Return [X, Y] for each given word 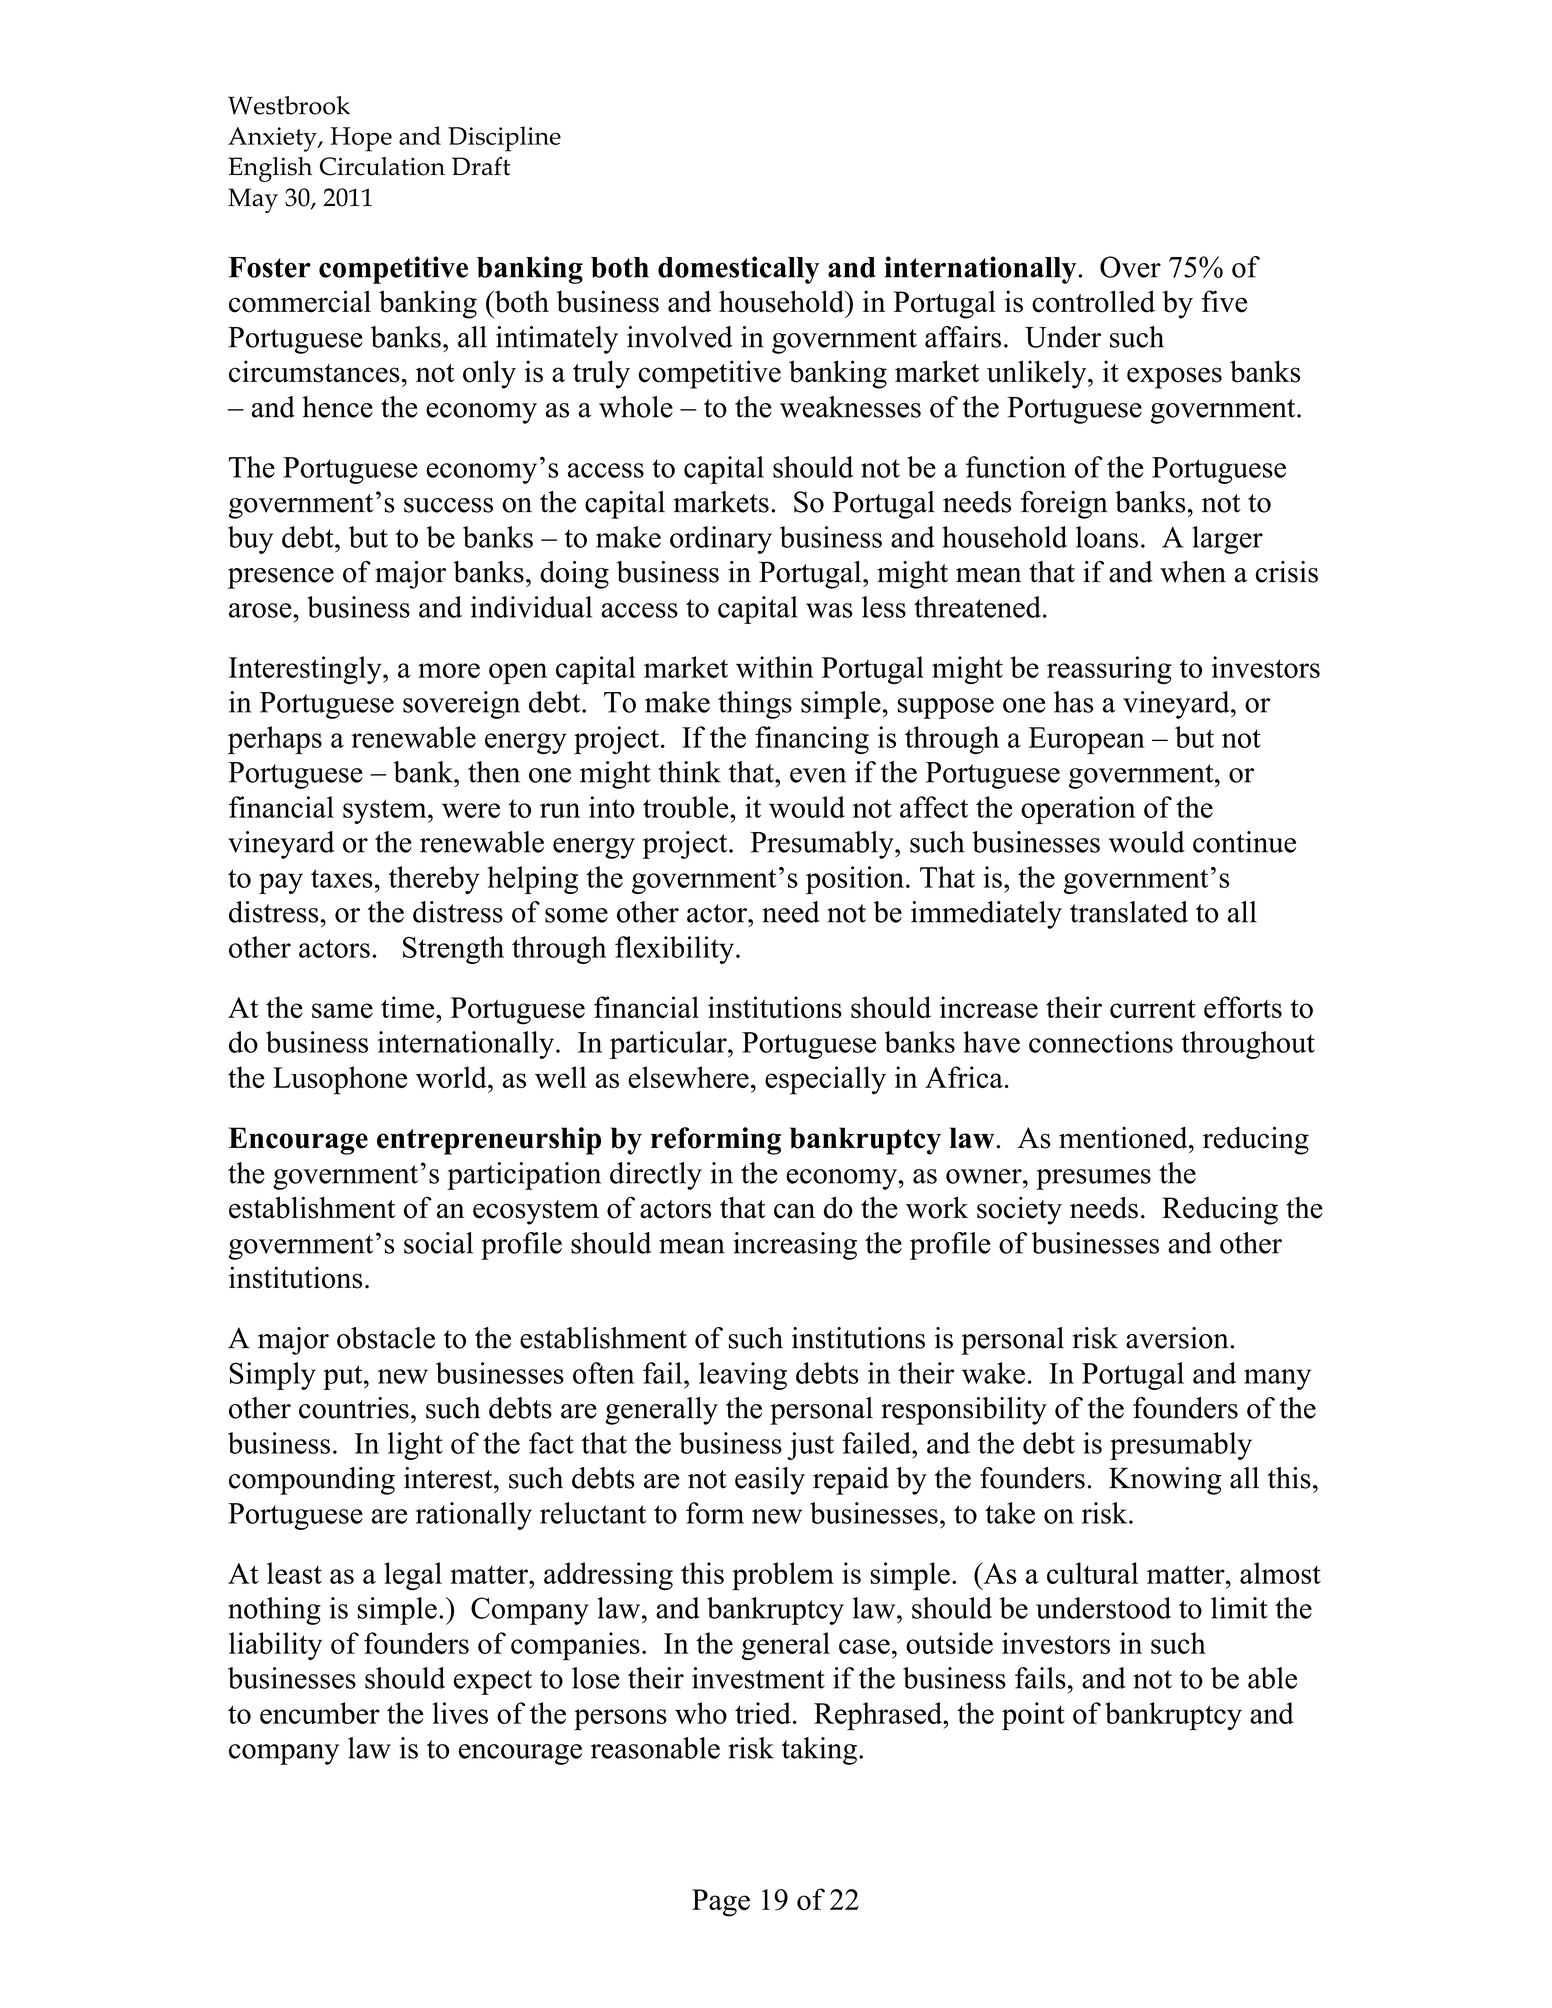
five [1224, 301]
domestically [738, 270]
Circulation [382, 166]
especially [825, 1080]
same [342, 1010]
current [1153, 1009]
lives [460, 1713]
